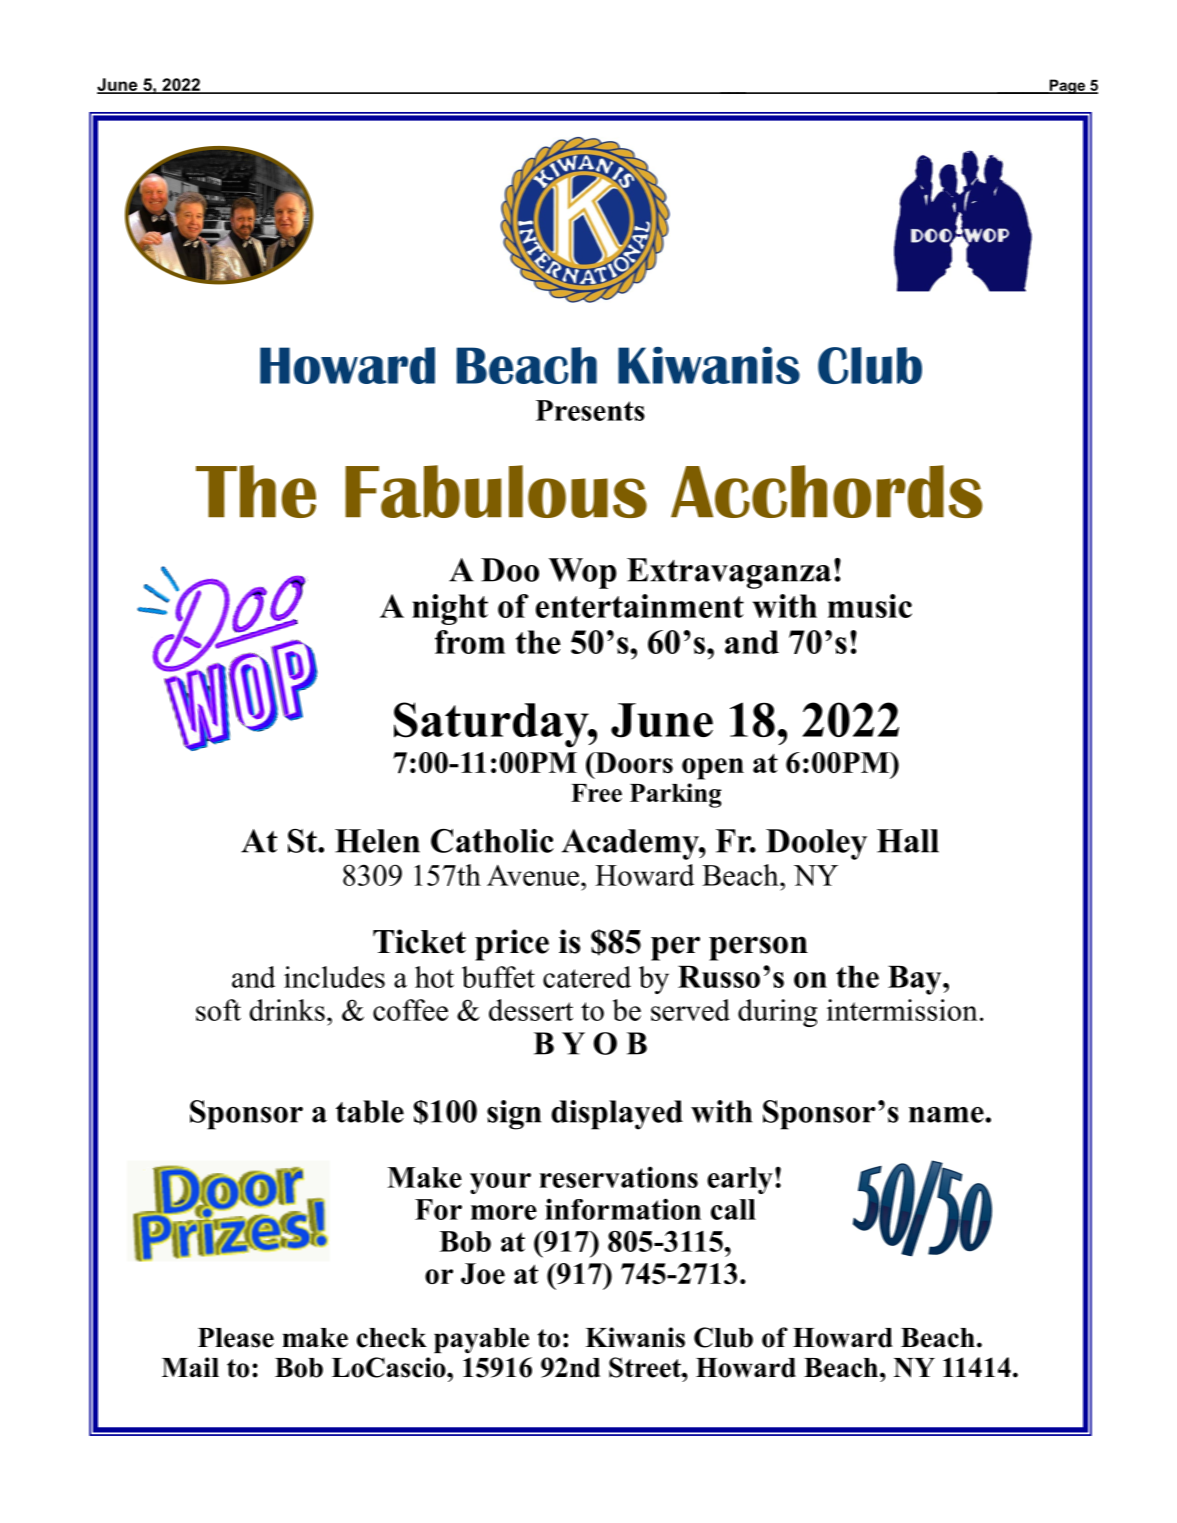 The width and height of the image is (1177, 1523). I want to click on Please, so click(236, 1338).
